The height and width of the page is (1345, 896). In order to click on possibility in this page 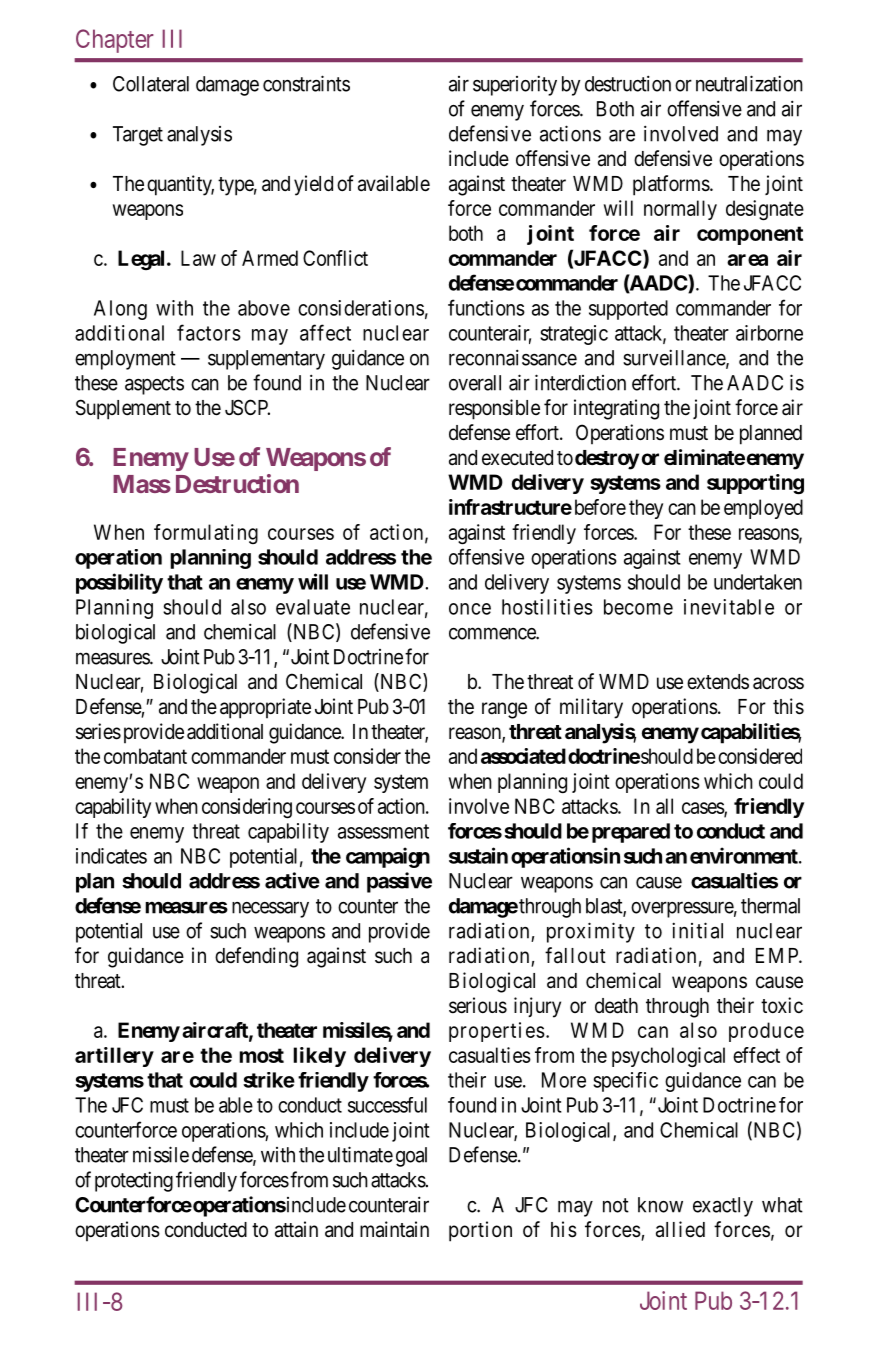, I will do `click(119, 583)`.
